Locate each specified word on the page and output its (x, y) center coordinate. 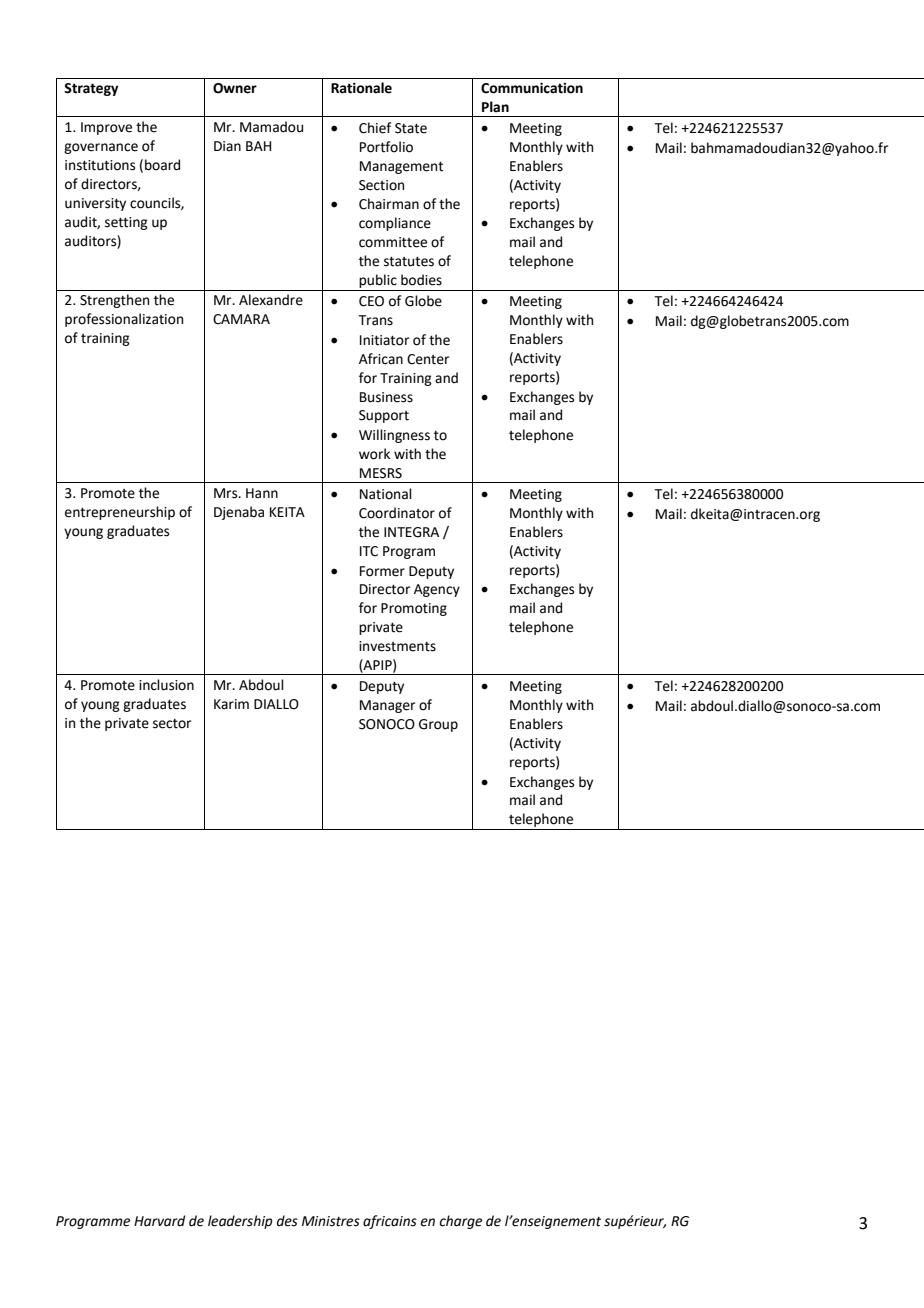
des (287, 1221)
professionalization (124, 320)
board (162, 165)
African (381, 359)
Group (438, 725)
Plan (495, 107)
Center (428, 359)
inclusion (166, 685)
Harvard (159, 1221)
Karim (231, 704)
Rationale (361, 88)
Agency (437, 590)
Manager (387, 706)
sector (172, 724)
